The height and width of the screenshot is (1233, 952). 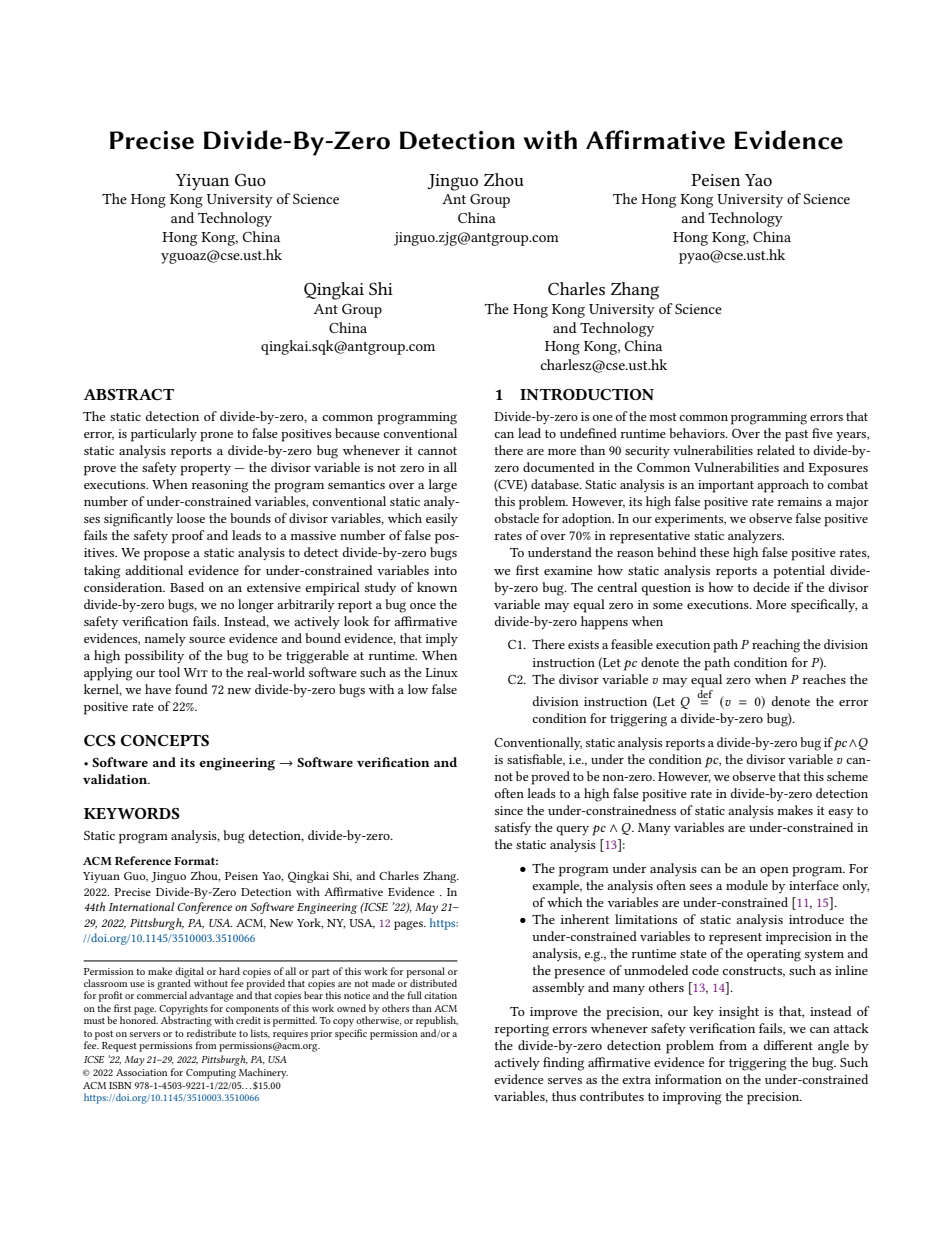 I want to click on prone, so click(x=216, y=437).
